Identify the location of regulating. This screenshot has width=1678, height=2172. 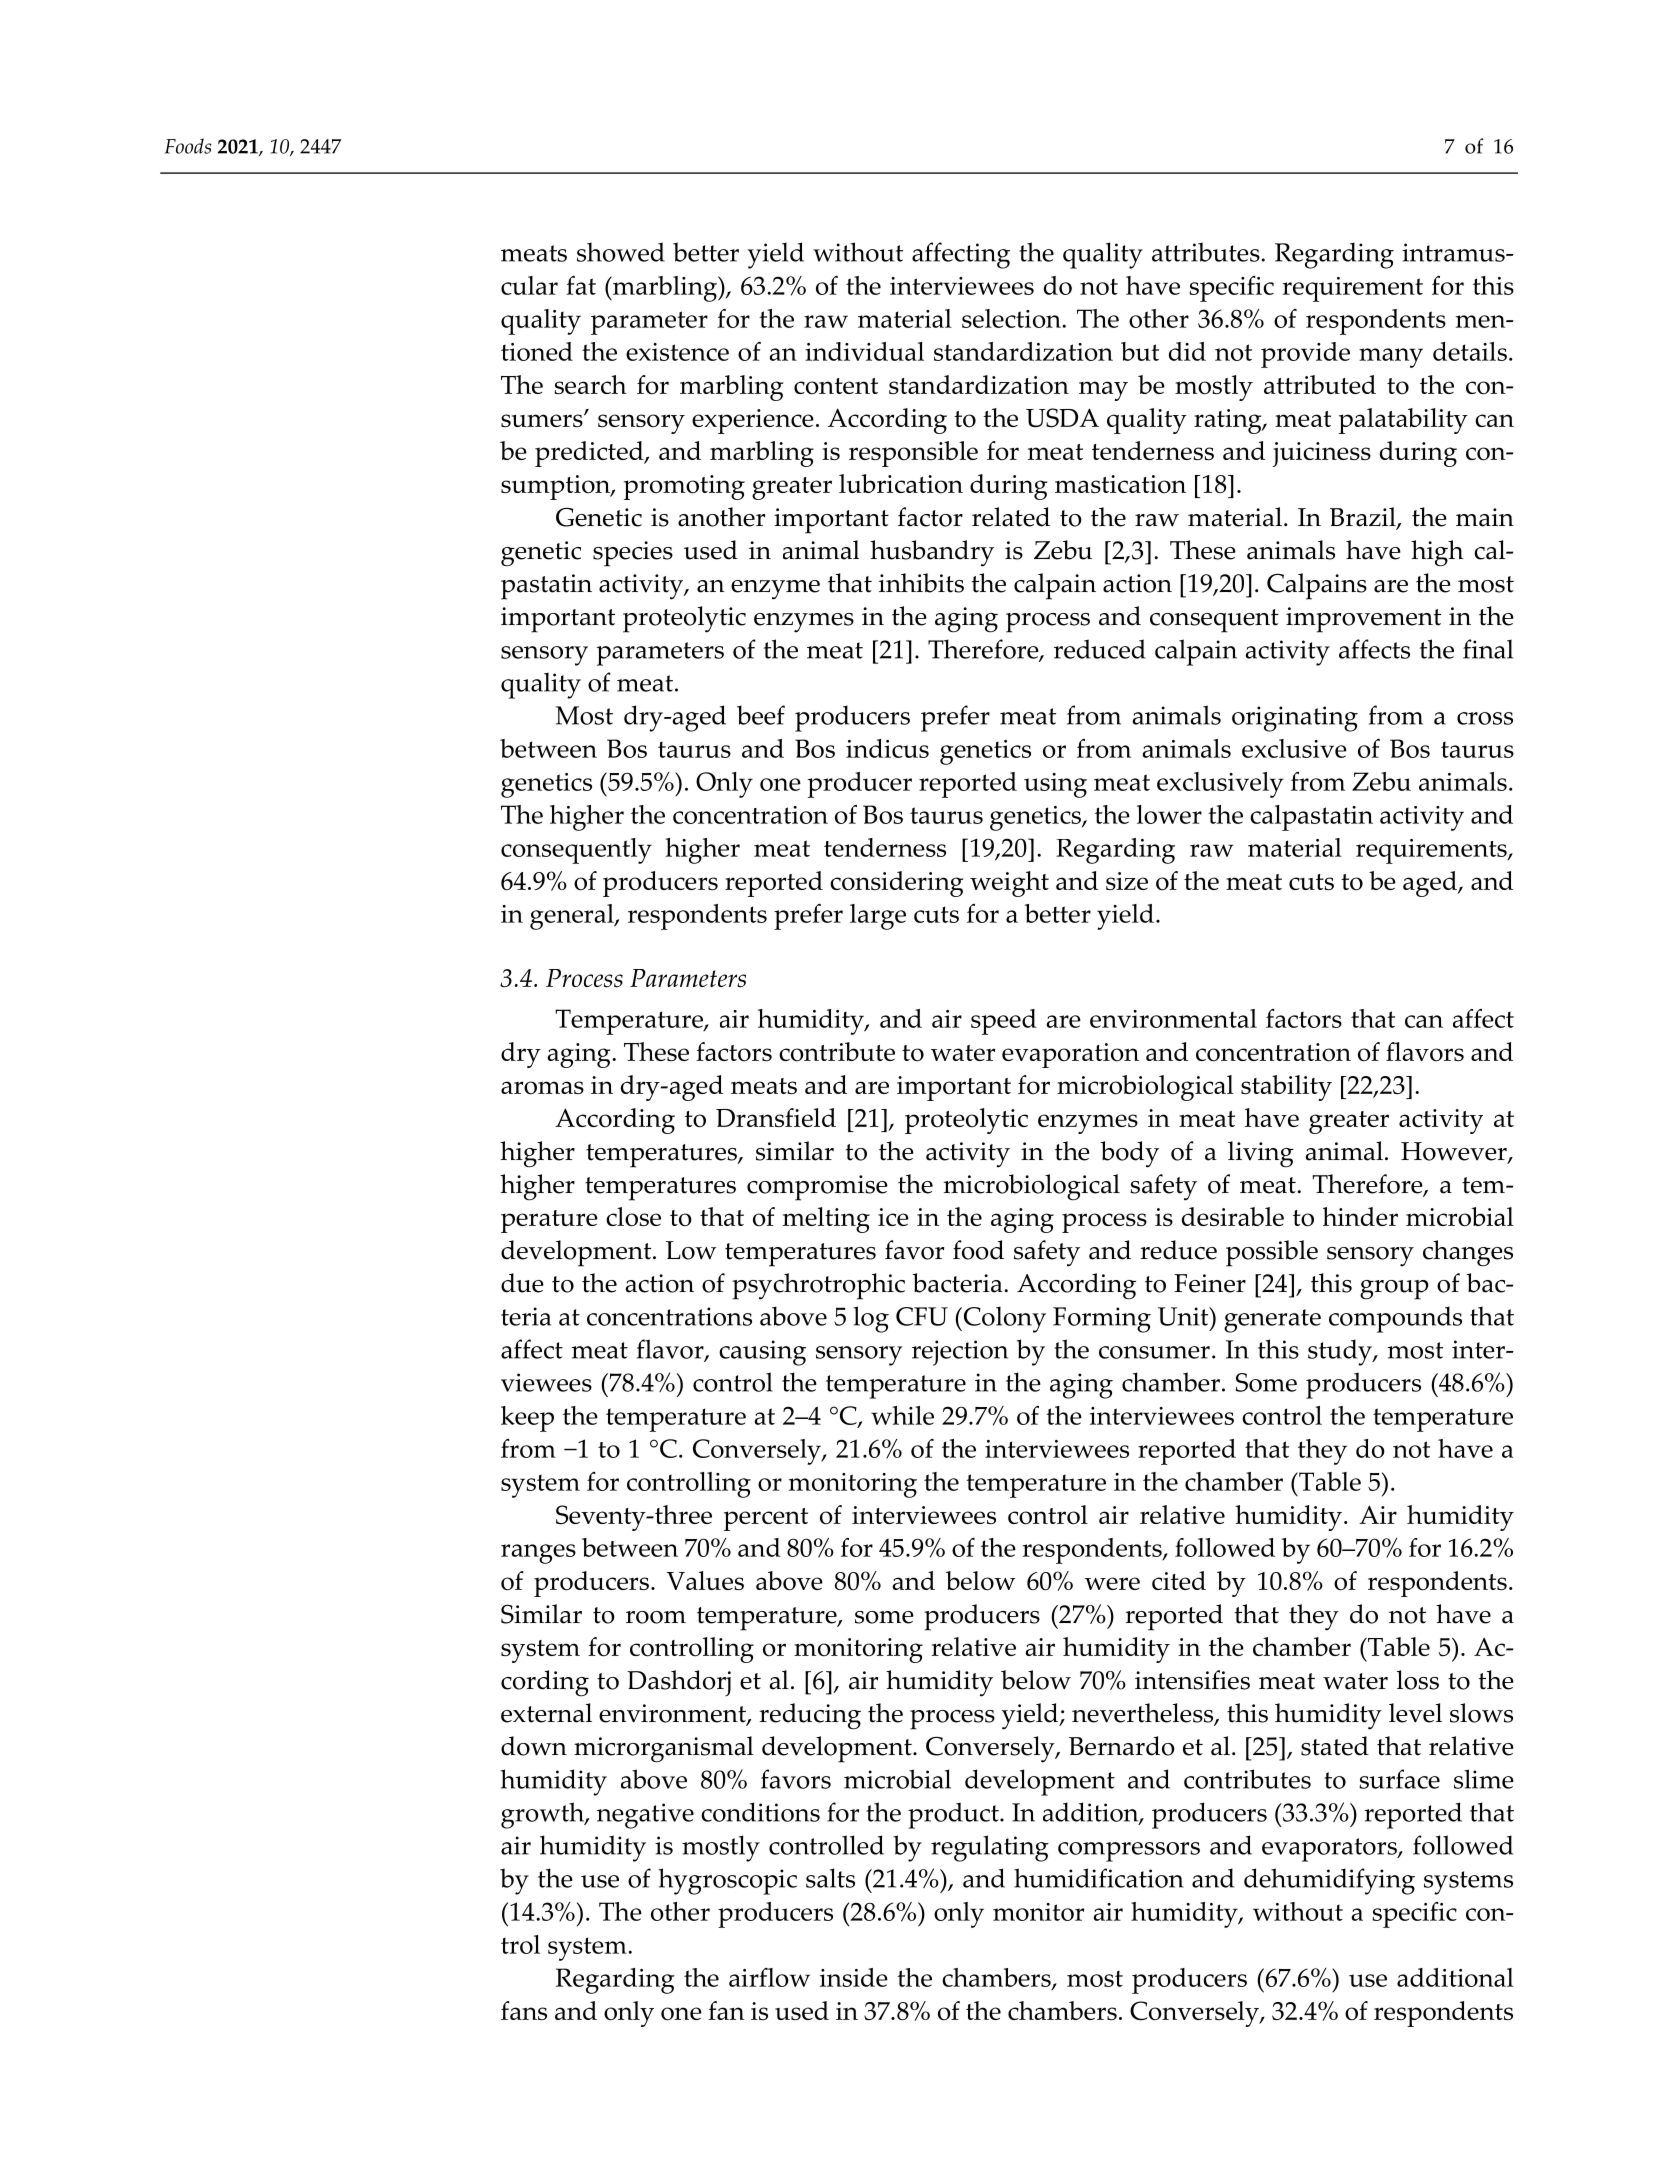
(990, 1848).
